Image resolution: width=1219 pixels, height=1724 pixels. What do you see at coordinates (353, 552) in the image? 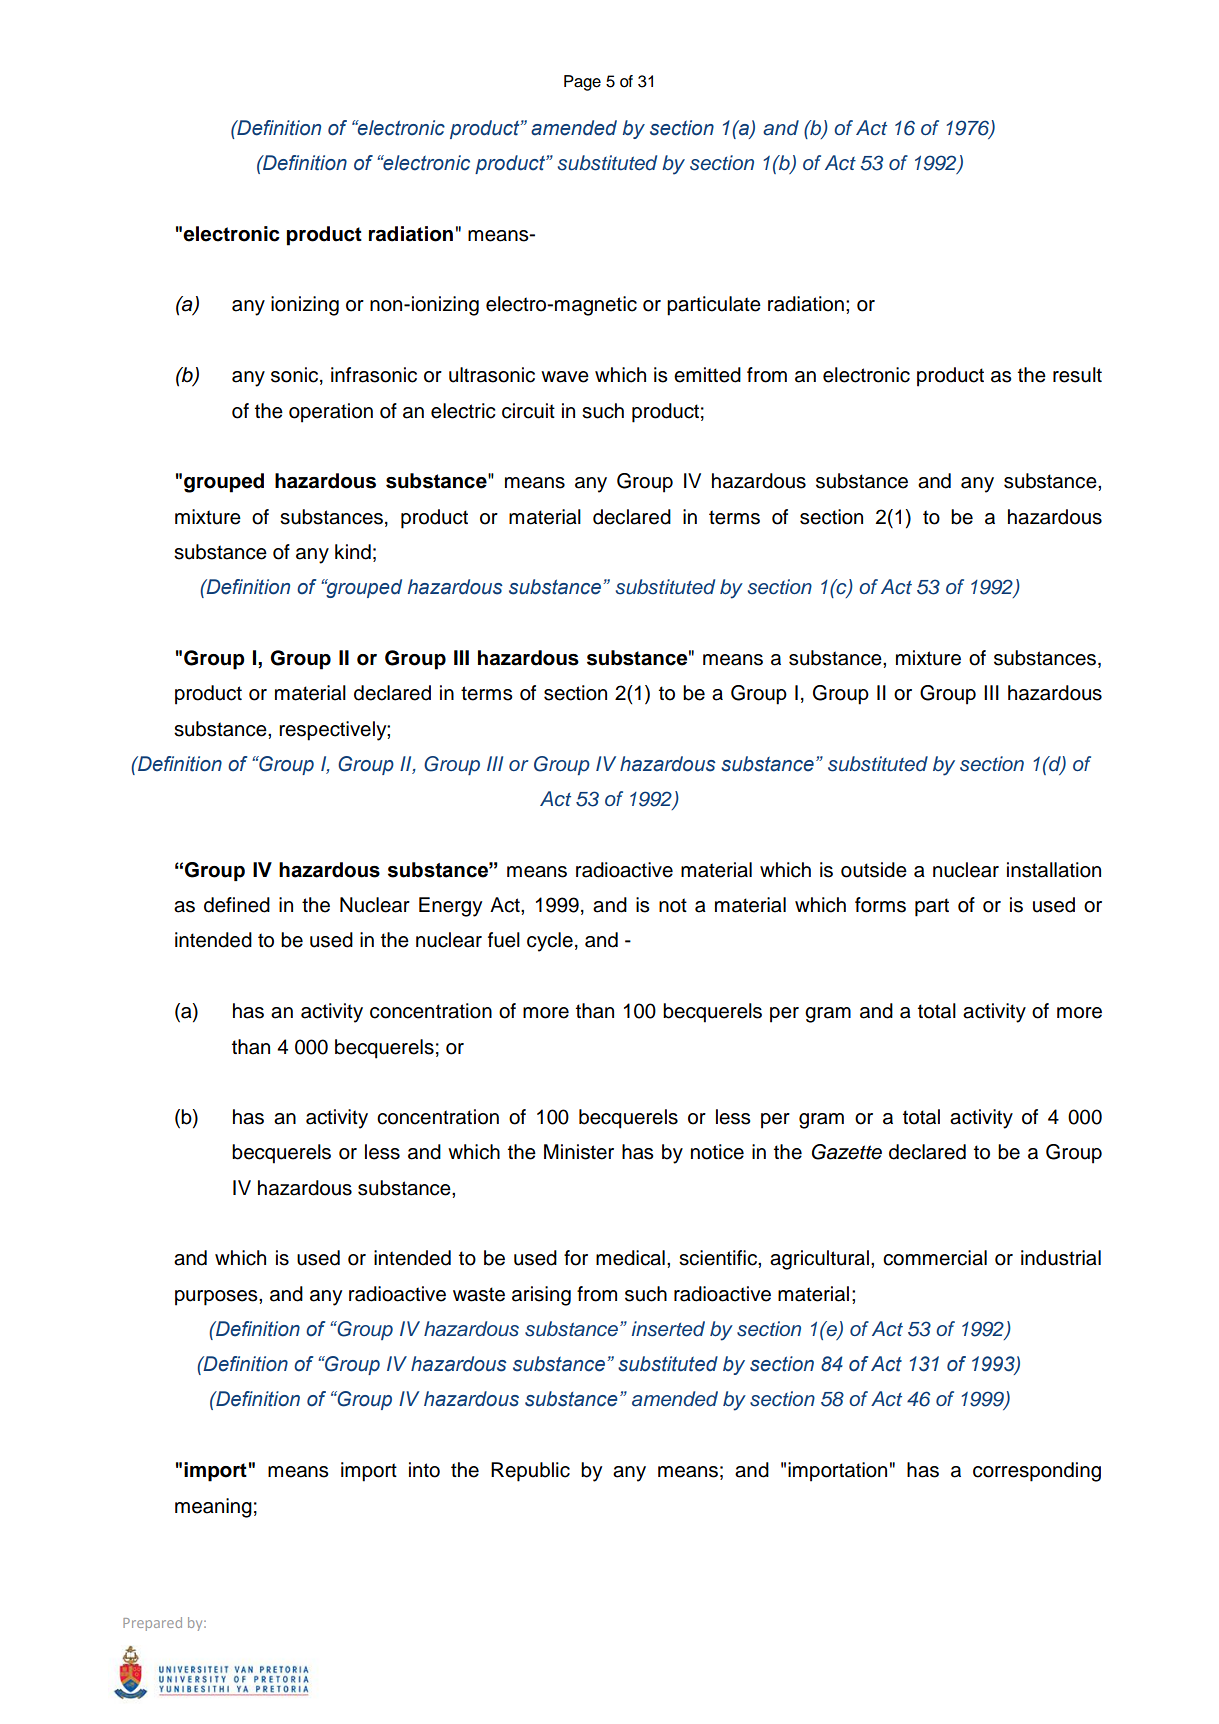
I see `kind` at bounding box center [353, 552].
